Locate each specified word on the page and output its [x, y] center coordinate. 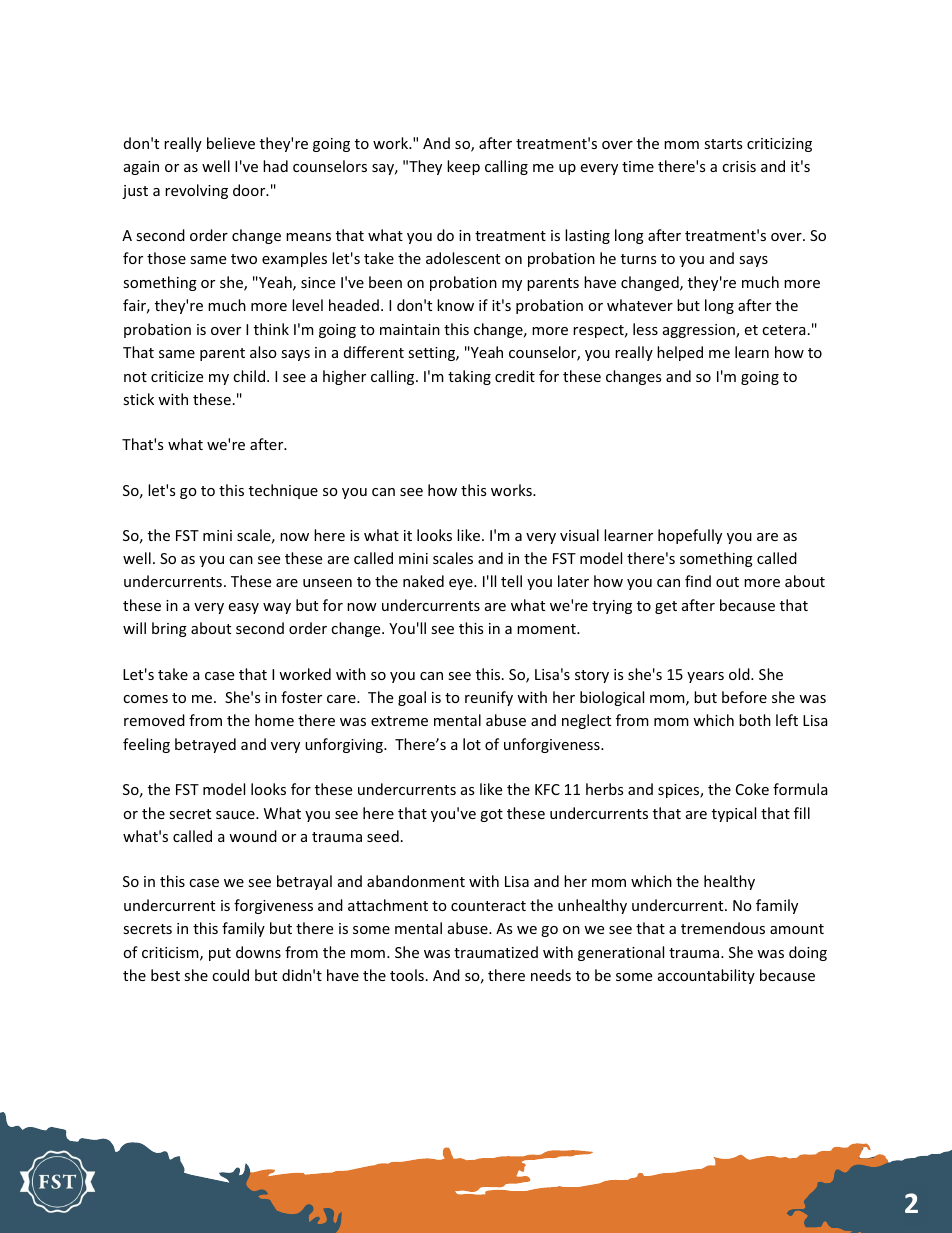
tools [407, 975]
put [220, 954]
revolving [196, 191]
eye [462, 584]
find [698, 581]
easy [244, 608]
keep [463, 167]
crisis [739, 166]
